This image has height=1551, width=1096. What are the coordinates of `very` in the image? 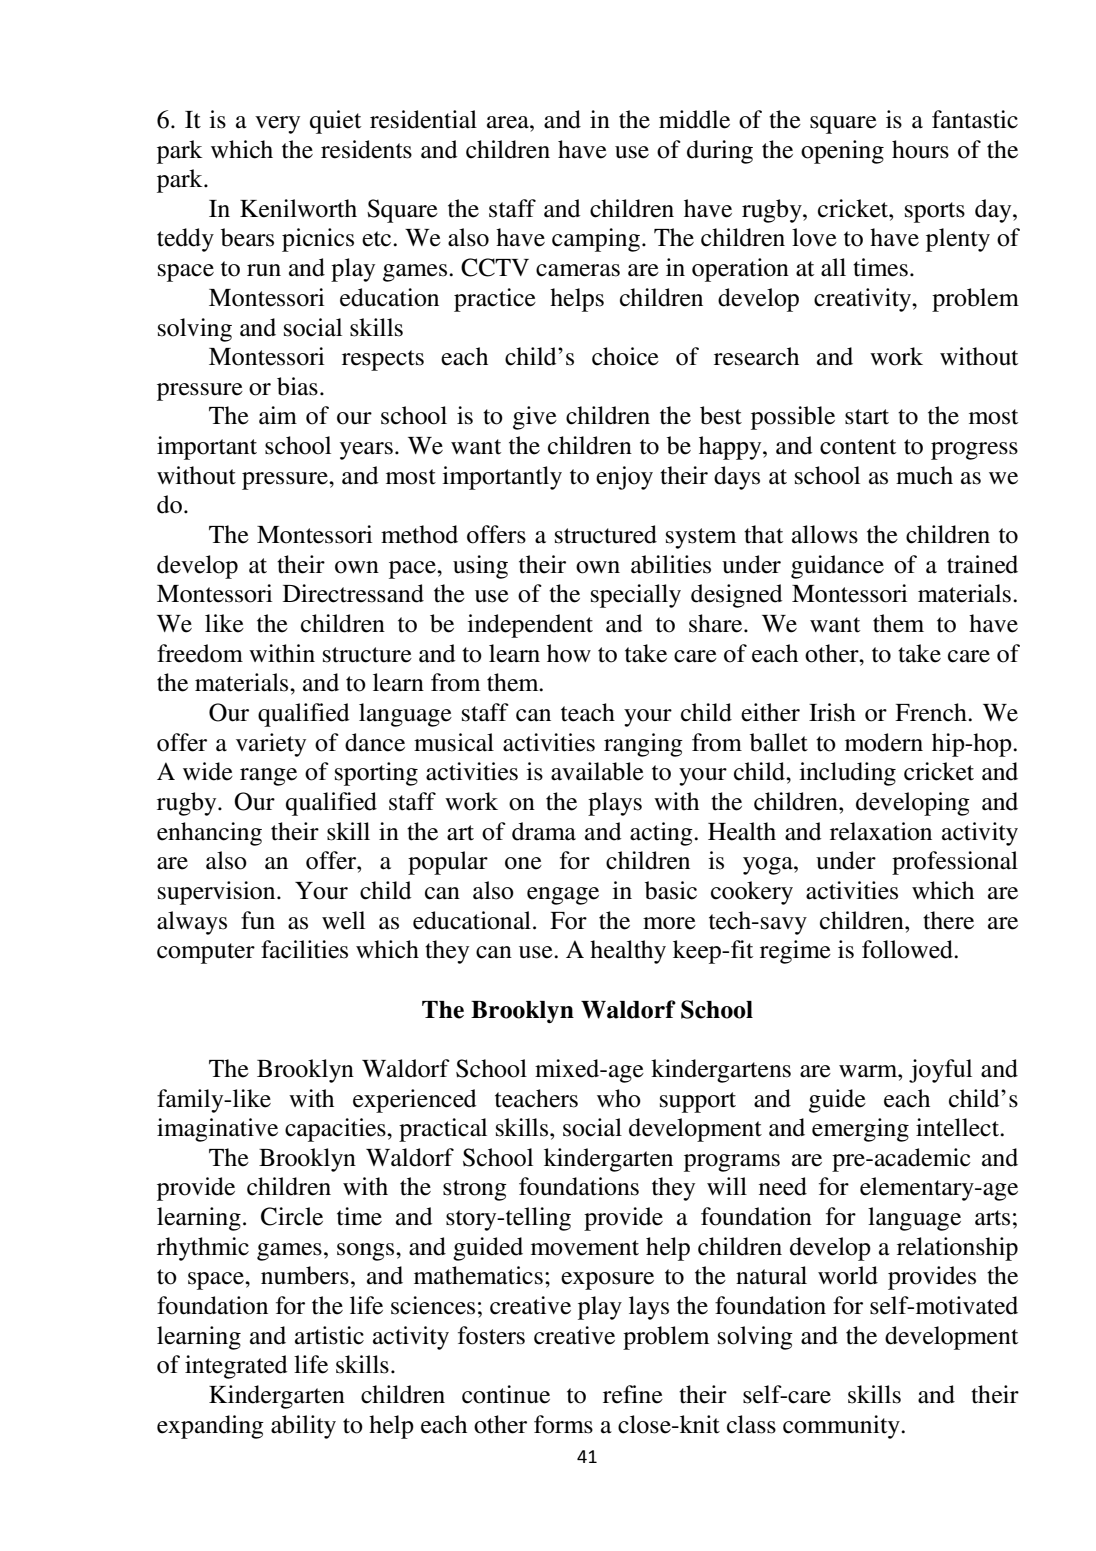 It's located at (277, 125).
